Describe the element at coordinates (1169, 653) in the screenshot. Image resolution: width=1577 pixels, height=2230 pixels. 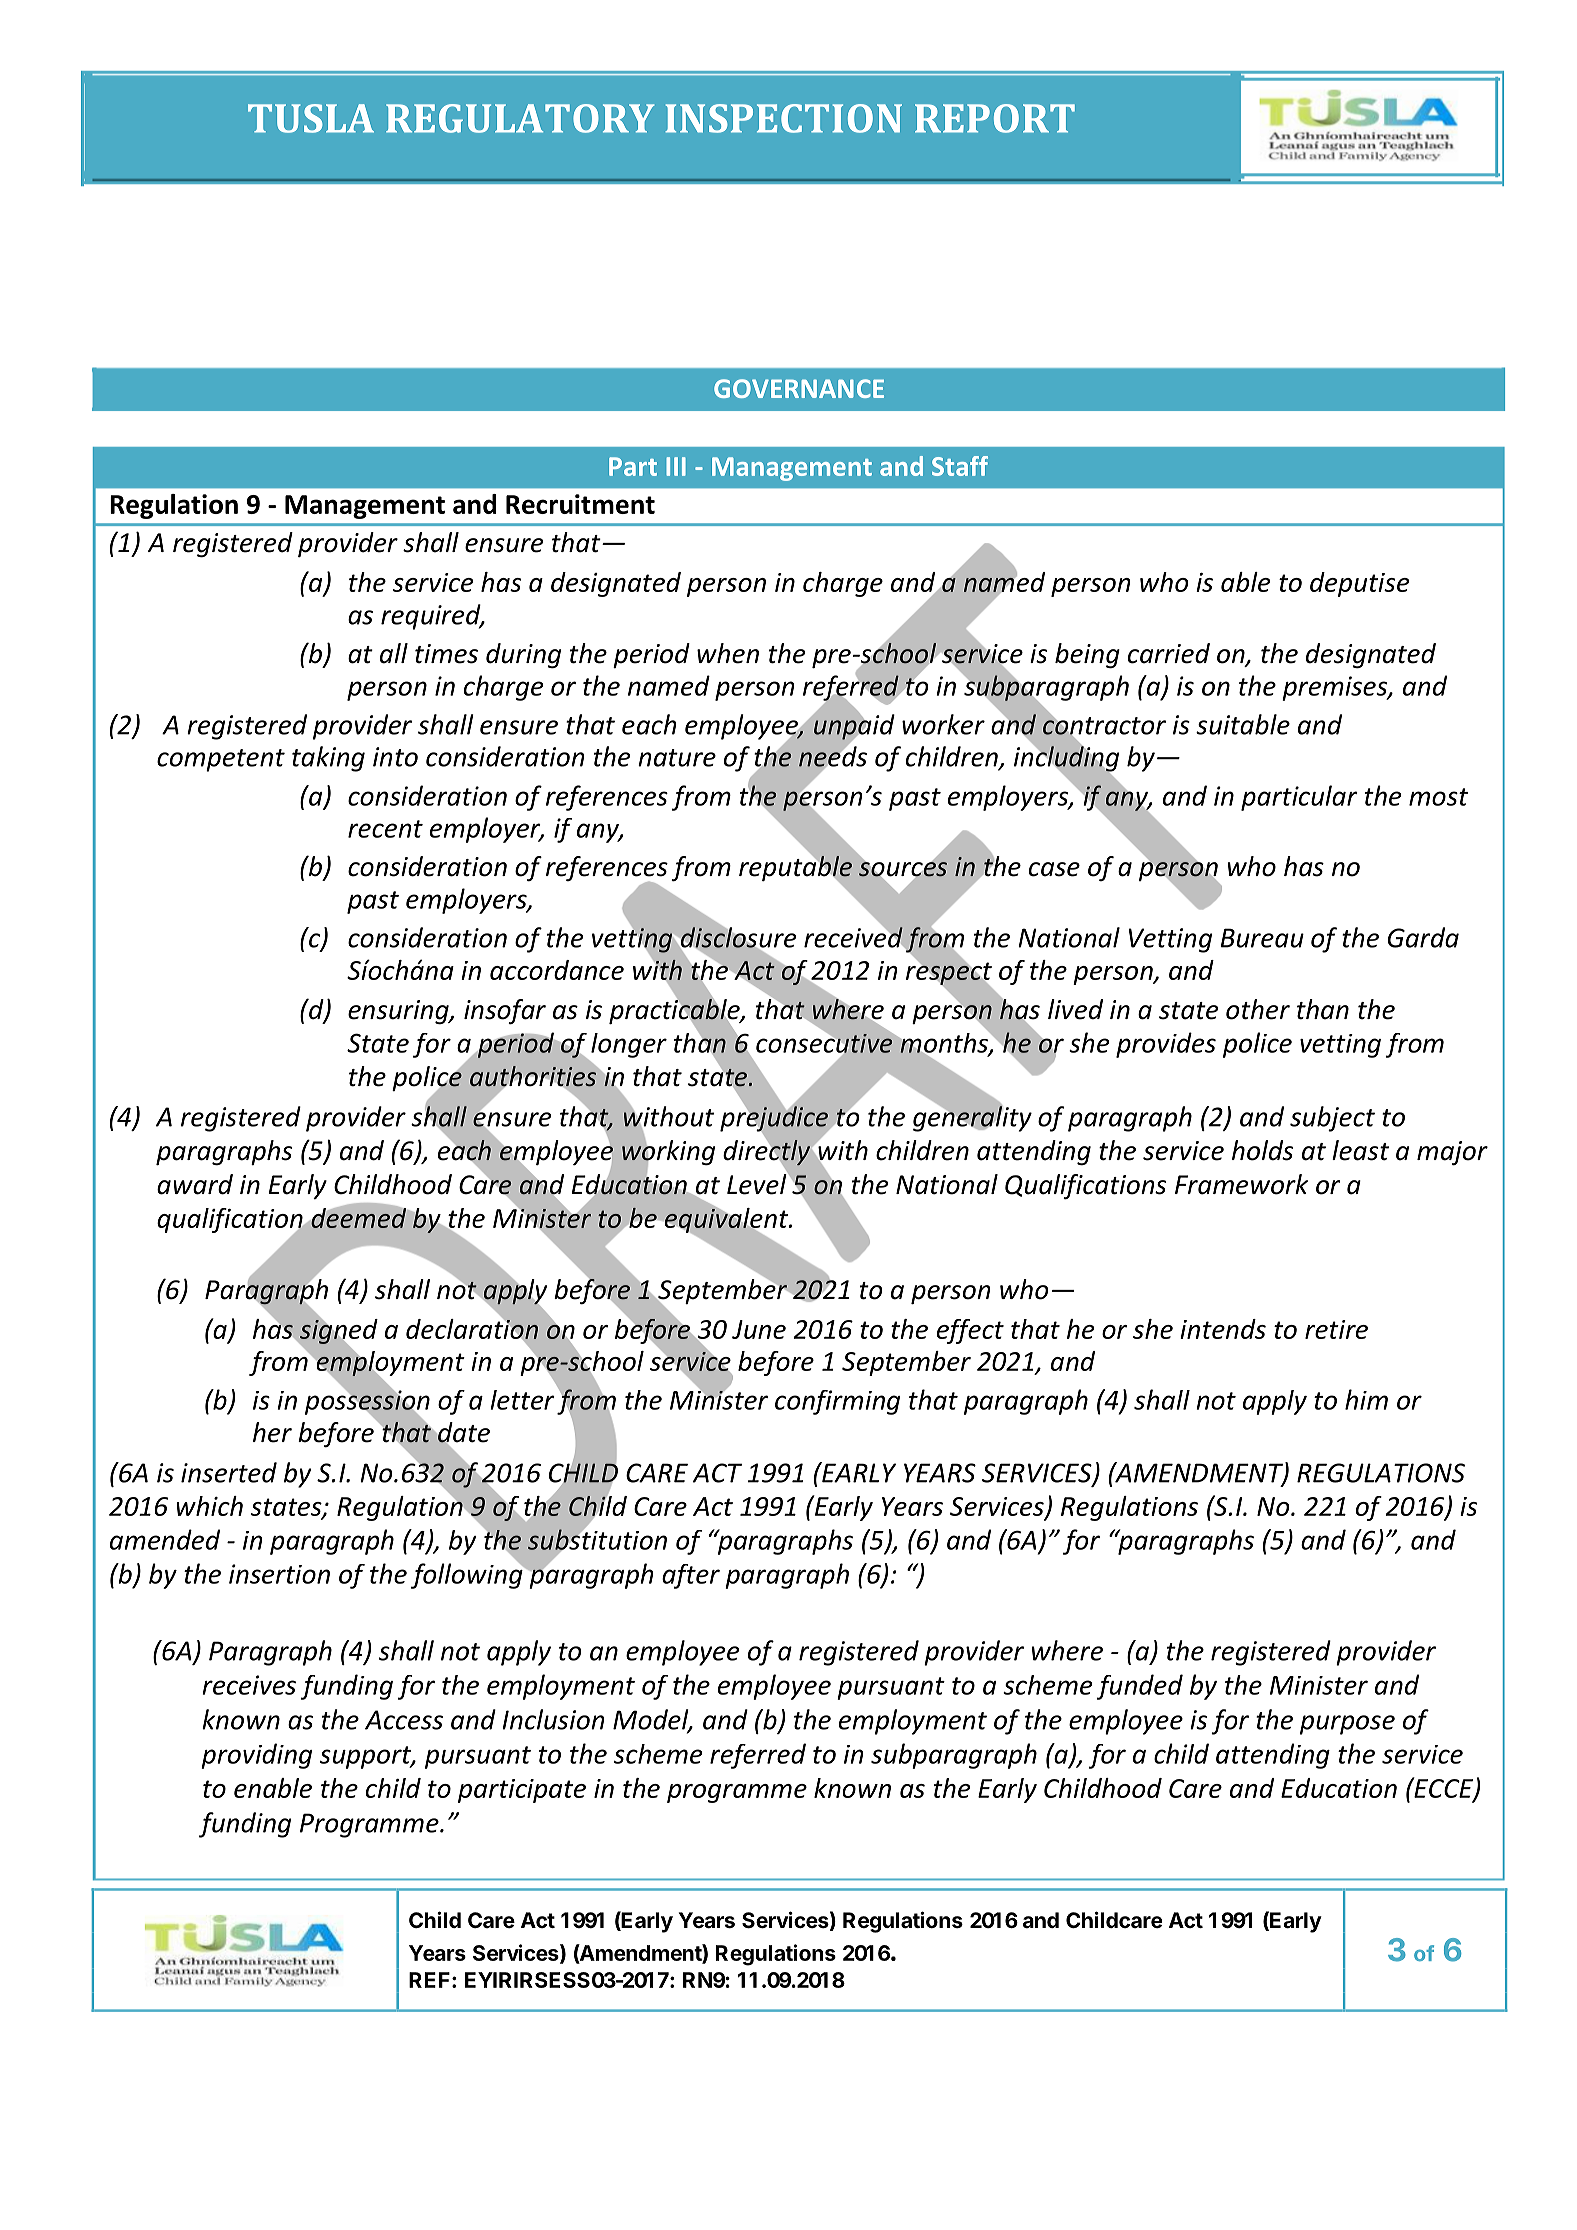
I see `carried` at that location.
